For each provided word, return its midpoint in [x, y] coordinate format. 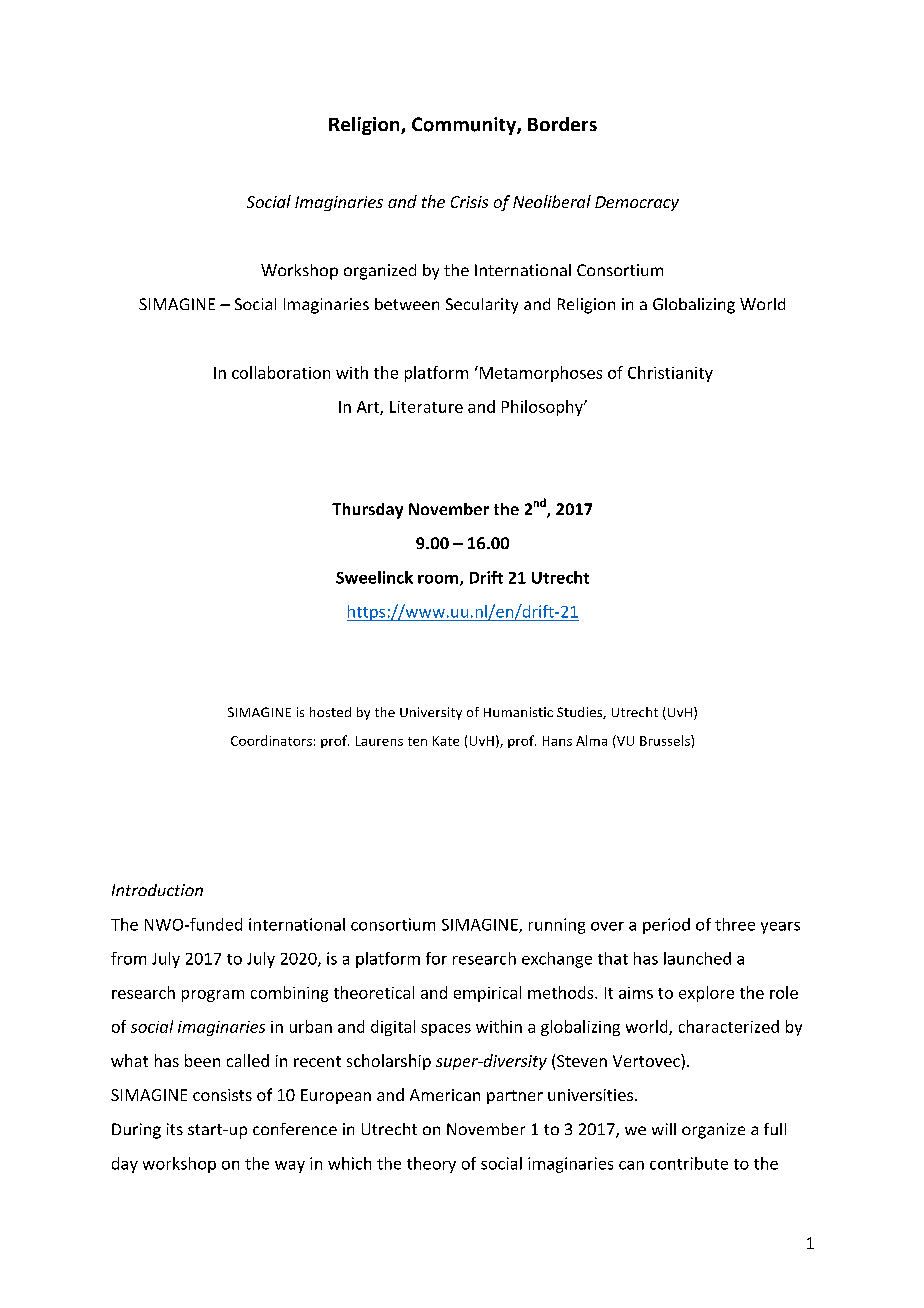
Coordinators [271, 740]
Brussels [666, 740]
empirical [487, 994]
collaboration [281, 372]
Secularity [482, 306]
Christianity [670, 374]
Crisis [469, 202]
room [438, 579]
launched [697, 958]
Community [465, 126]
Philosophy [543, 408]
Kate [446, 741]
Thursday [367, 511]
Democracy [637, 203]
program [213, 996]
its [175, 1129]
